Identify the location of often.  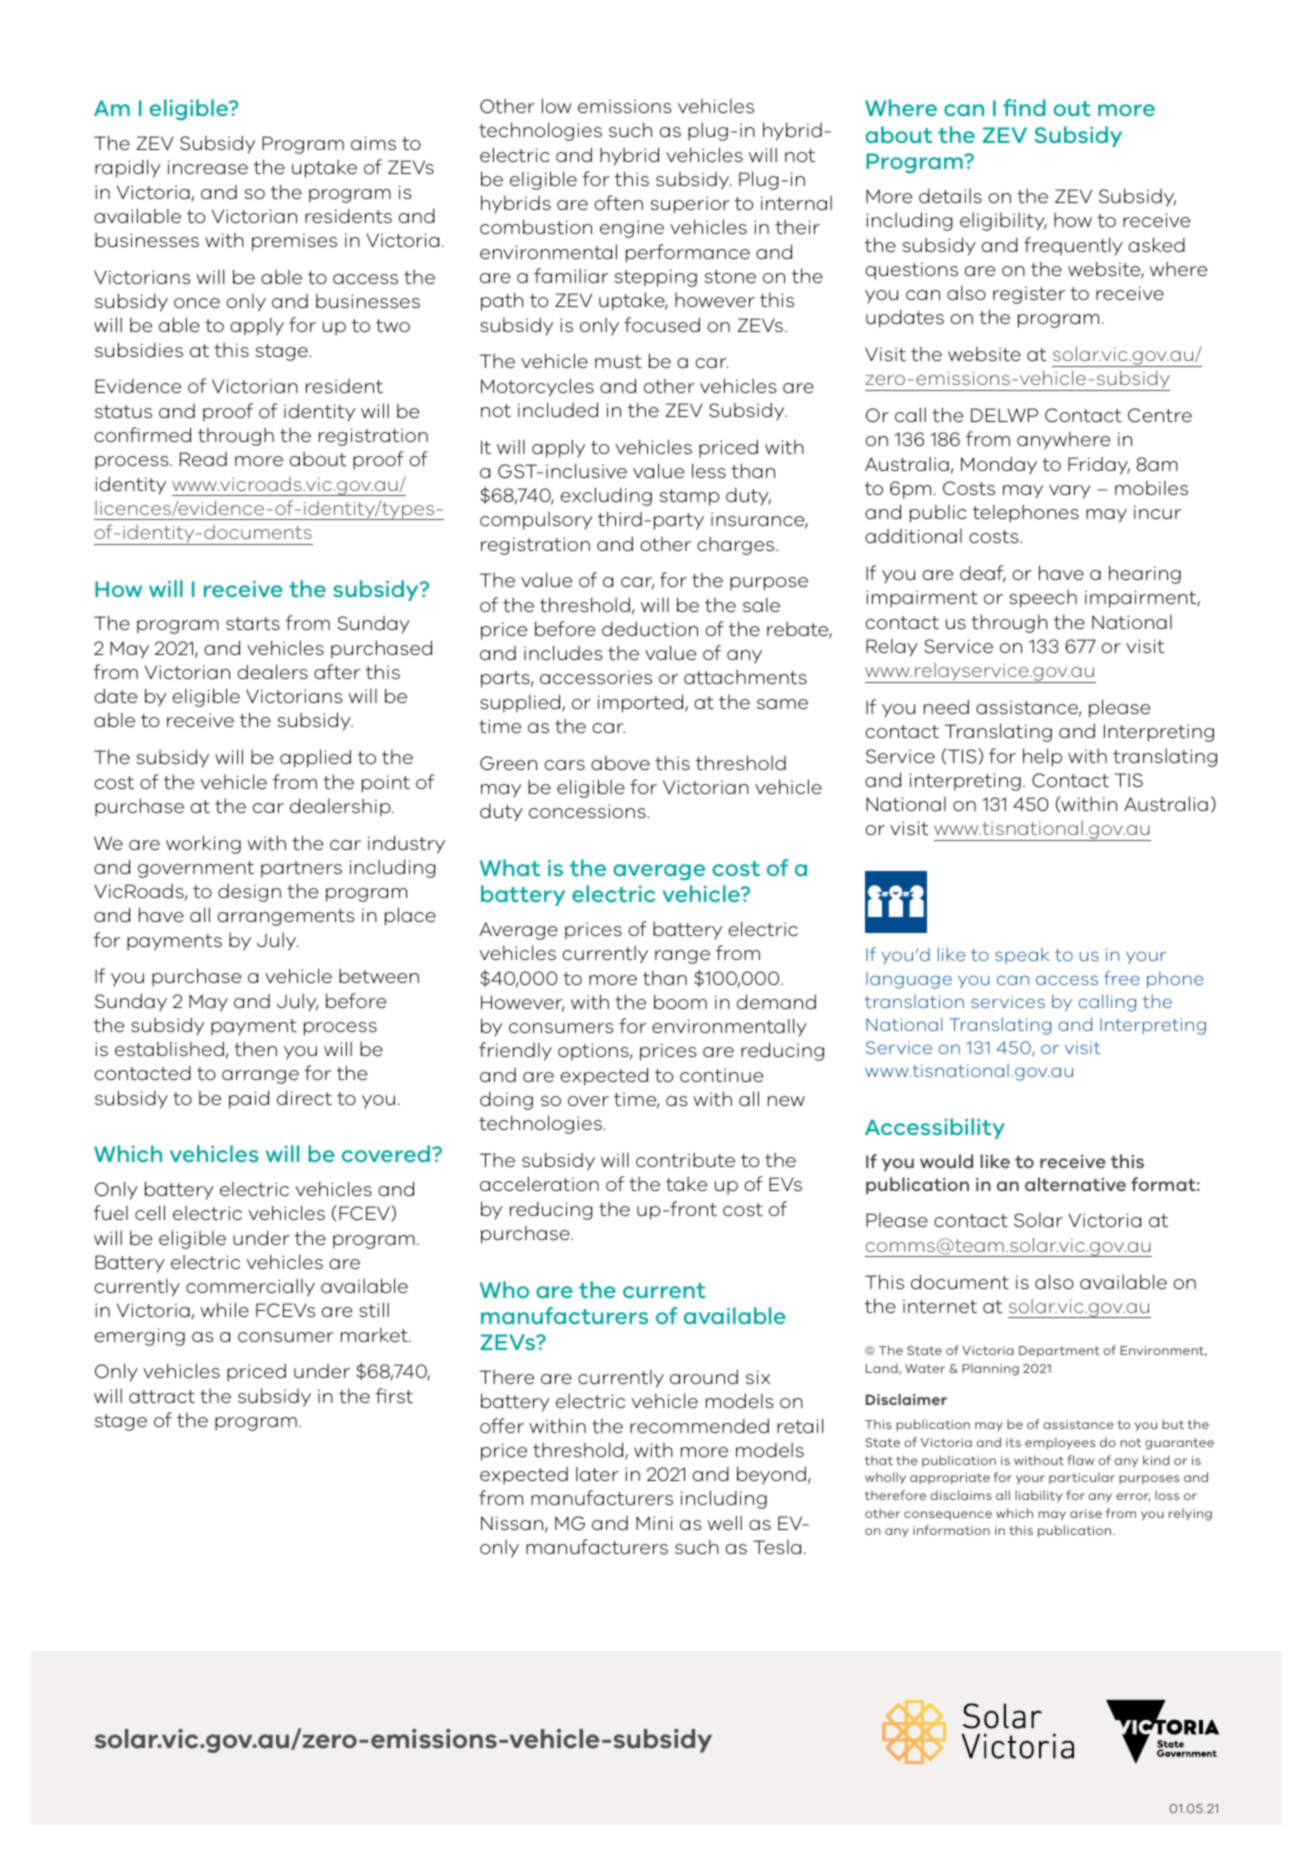
(618, 202).
